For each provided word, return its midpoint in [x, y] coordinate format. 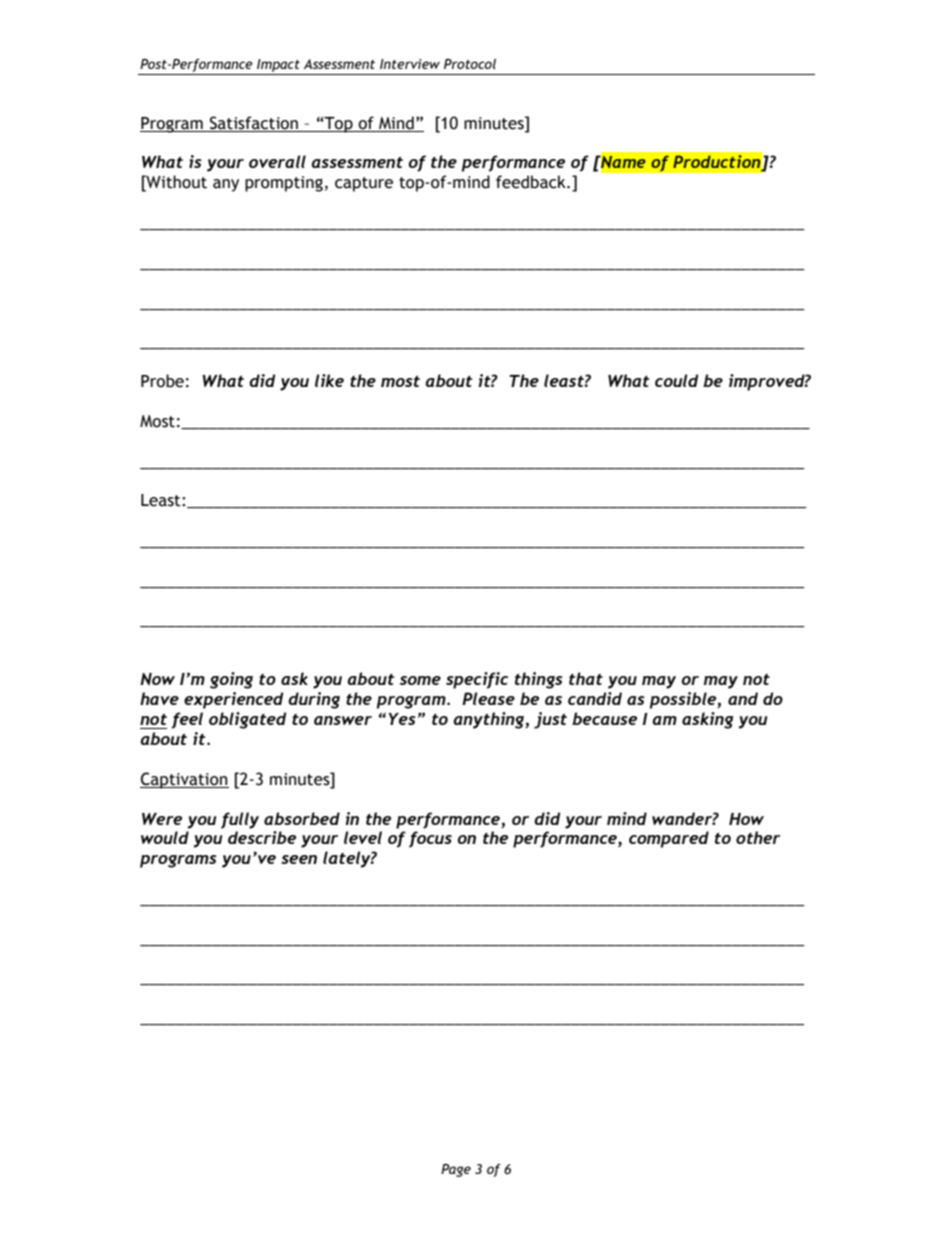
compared [669, 839]
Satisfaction [254, 123]
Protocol [470, 64]
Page [456, 1170]
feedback [532, 182]
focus [430, 839]
